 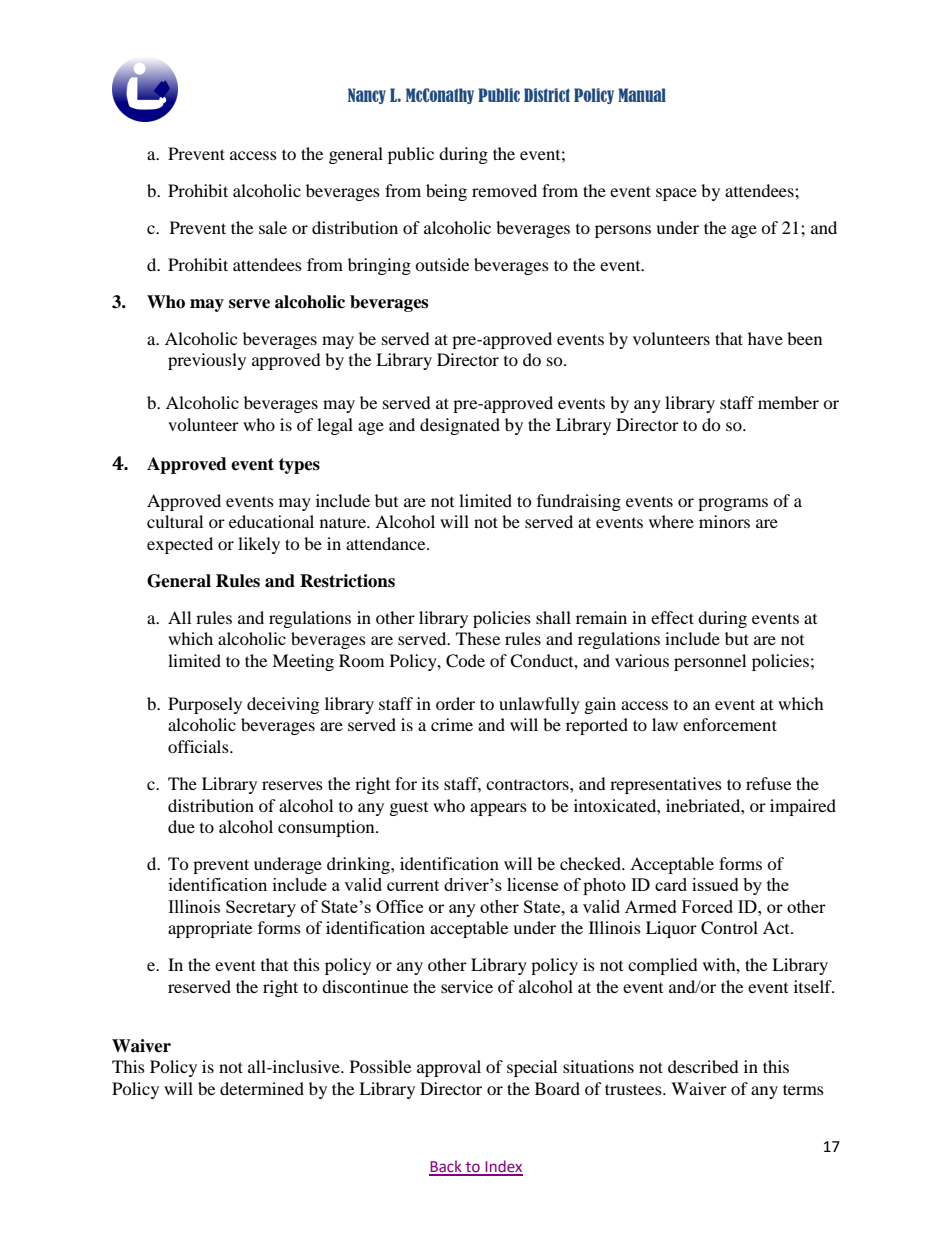 What do you see at coordinates (733, 504) in the screenshot?
I see `programs` at bounding box center [733, 504].
